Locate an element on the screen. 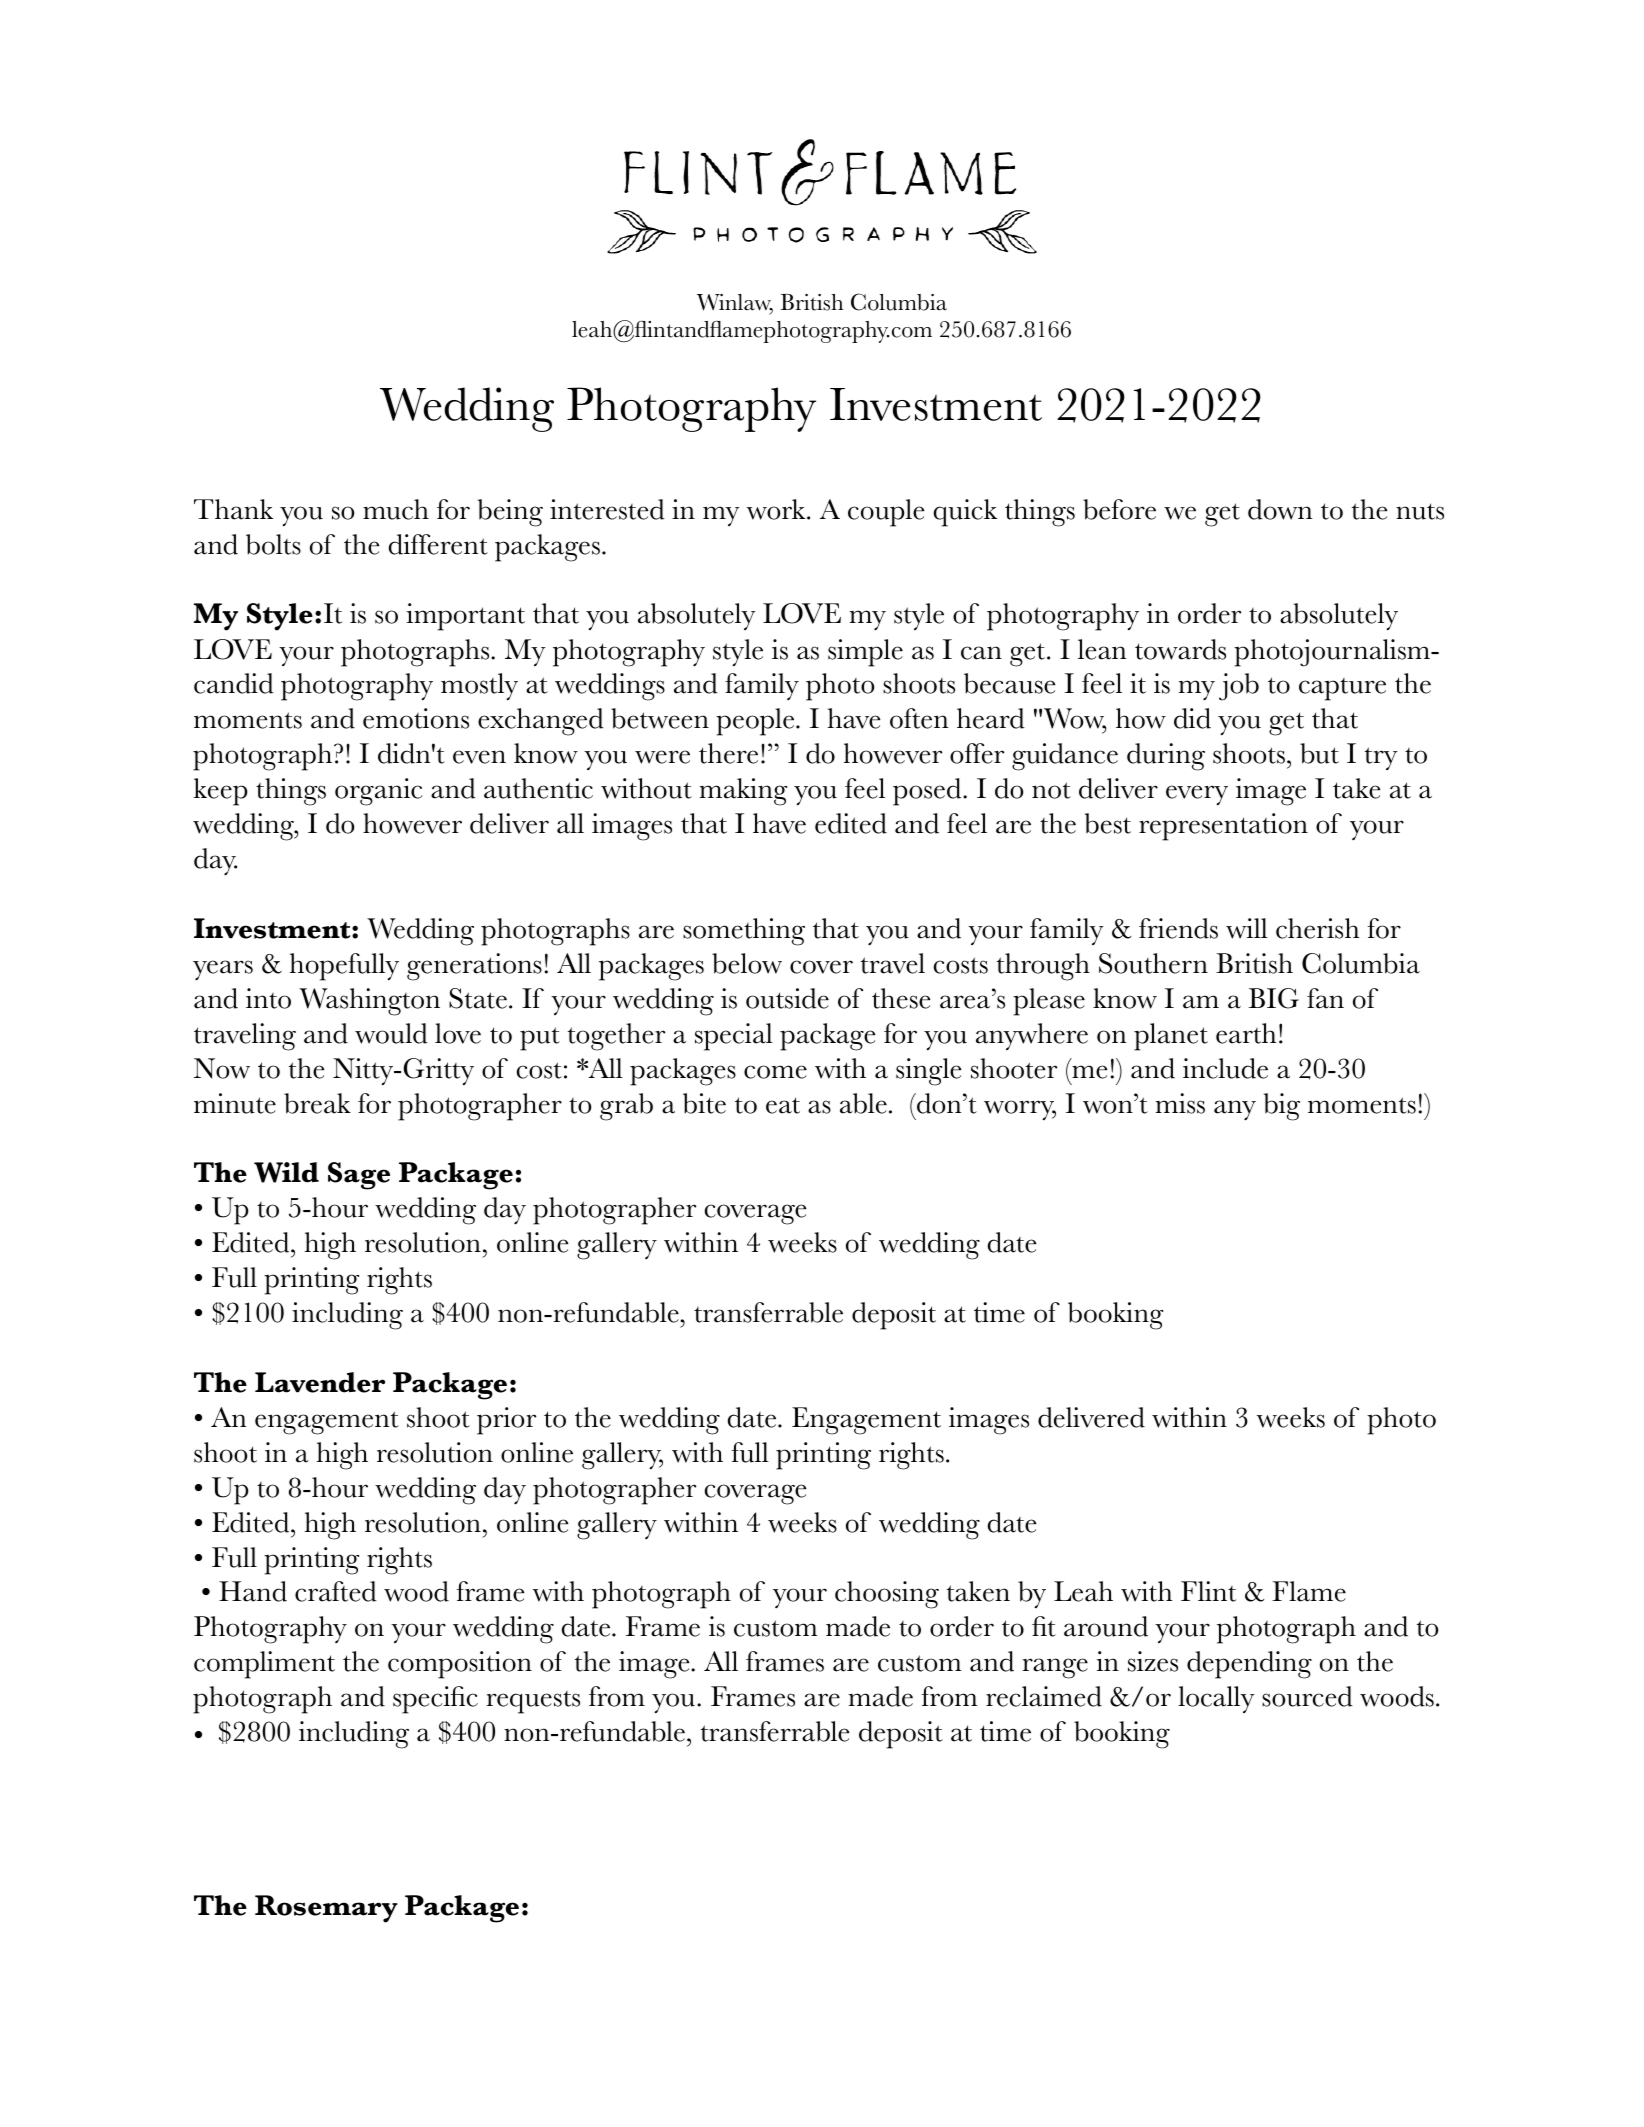 The height and width of the screenshot is (2127, 1644). will is located at coordinates (1247, 928).
